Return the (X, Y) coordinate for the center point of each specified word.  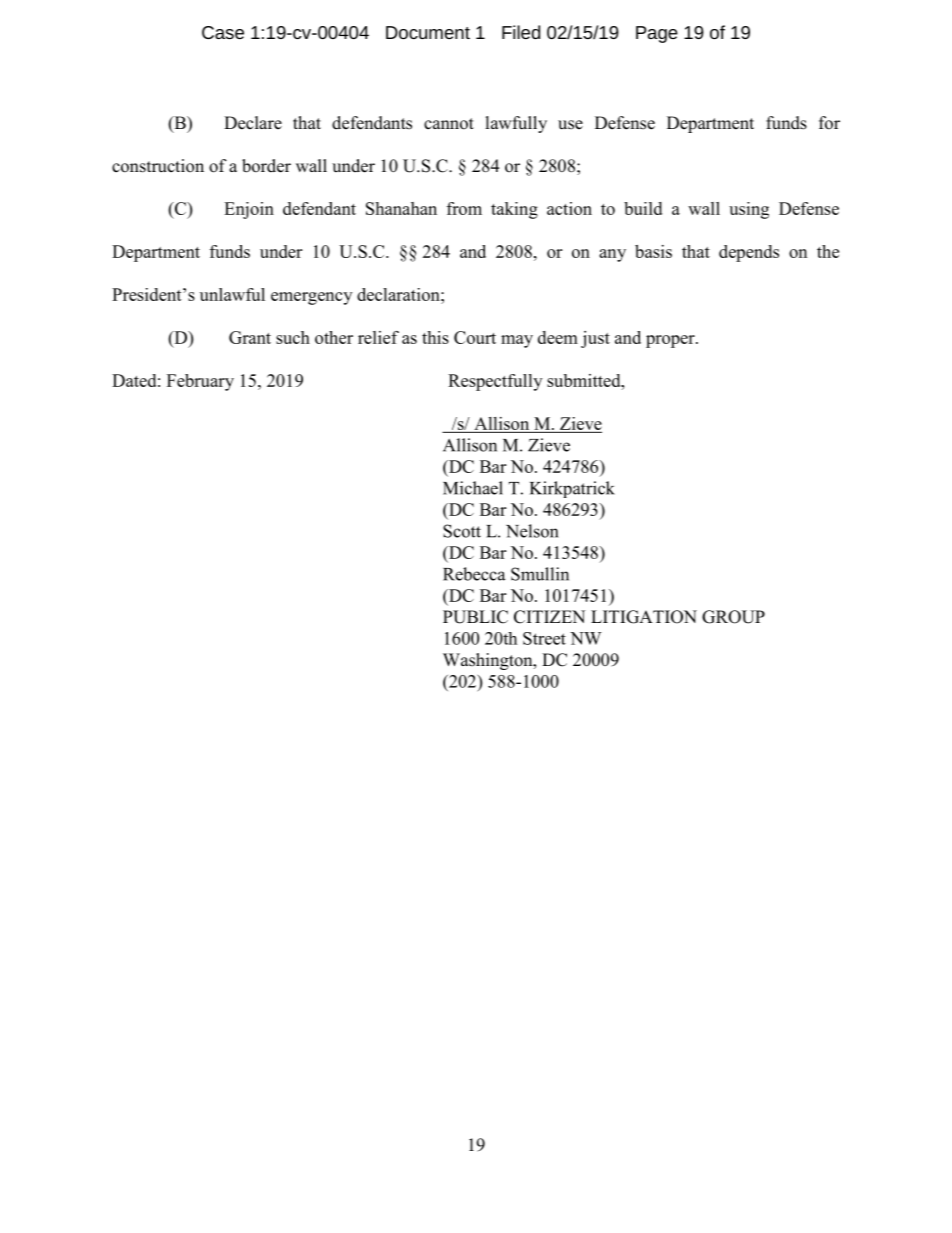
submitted (585, 380)
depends (749, 253)
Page (657, 34)
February (200, 382)
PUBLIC (475, 617)
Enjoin (249, 210)
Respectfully (495, 382)
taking (514, 210)
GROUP (733, 617)
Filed (521, 32)
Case (223, 32)
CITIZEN (549, 617)
